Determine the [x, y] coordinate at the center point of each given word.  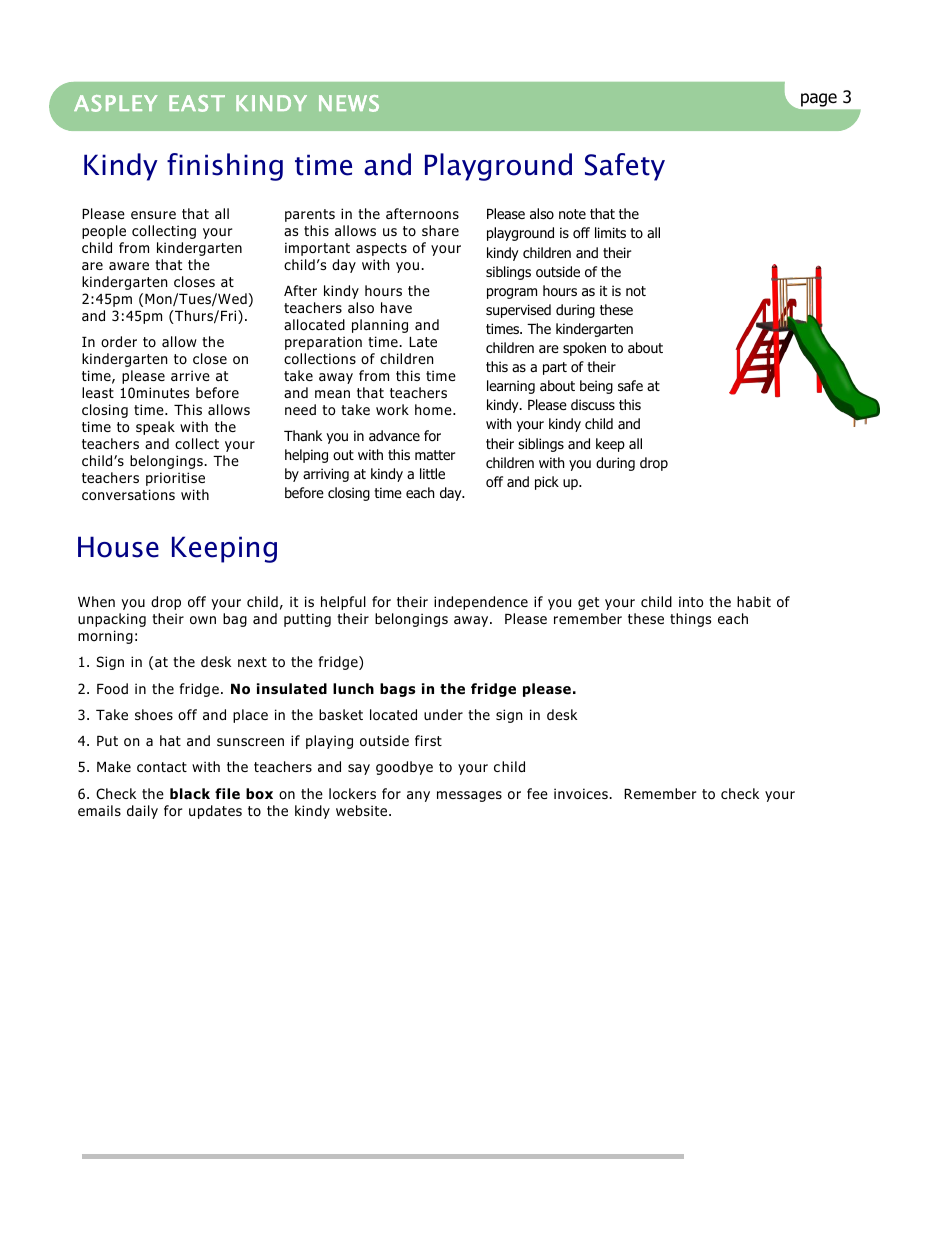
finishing [225, 167]
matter [435, 455]
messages [469, 796]
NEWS [349, 103]
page [819, 100]
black [190, 793]
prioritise [175, 479]
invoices [582, 794]
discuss [593, 404]
